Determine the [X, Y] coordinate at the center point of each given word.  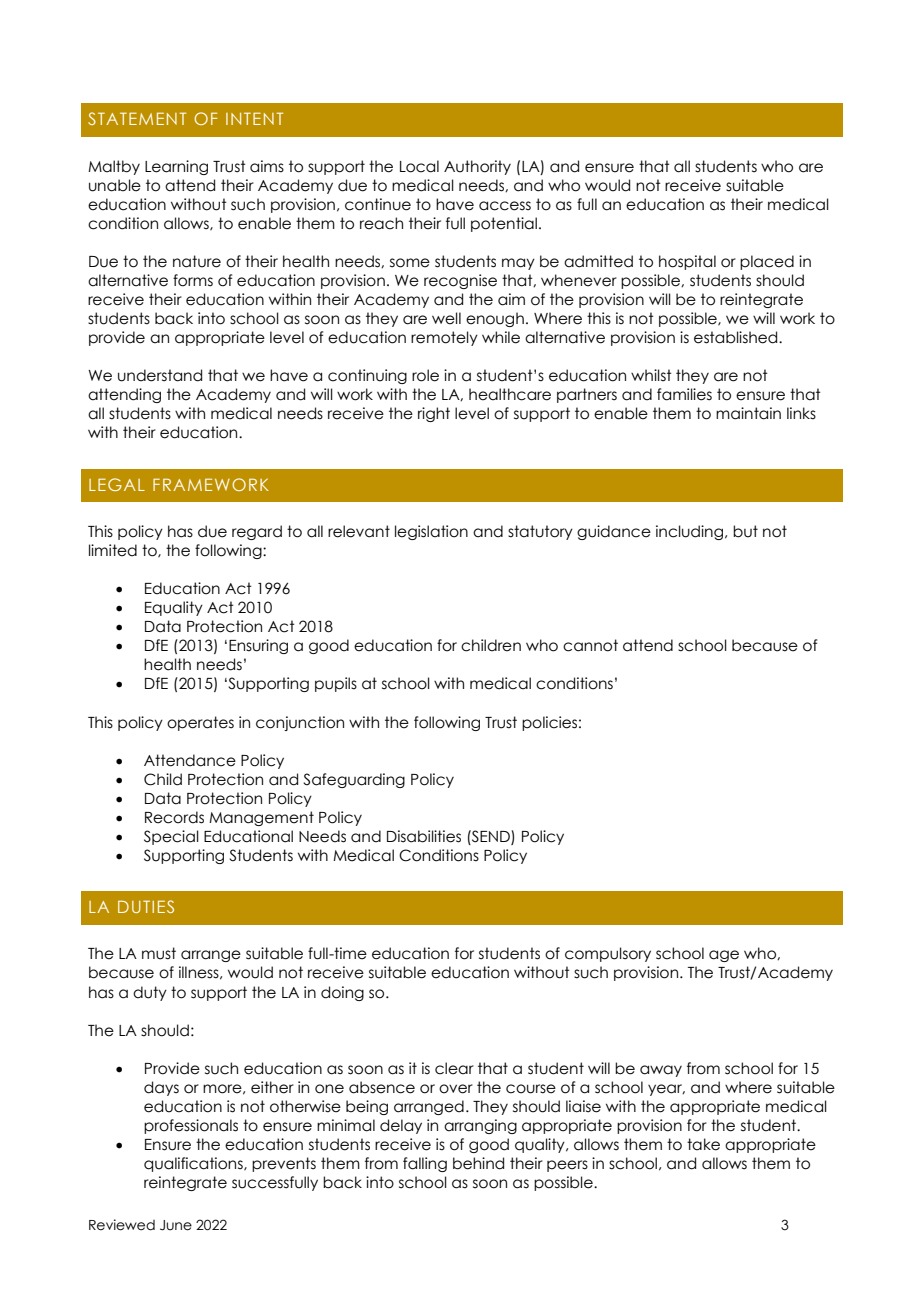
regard [257, 532]
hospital [687, 262]
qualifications [194, 1164]
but [745, 531]
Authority [477, 167]
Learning [176, 167]
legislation [431, 532]
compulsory [608, 954]
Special [171, 837]
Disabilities [424, 836]
